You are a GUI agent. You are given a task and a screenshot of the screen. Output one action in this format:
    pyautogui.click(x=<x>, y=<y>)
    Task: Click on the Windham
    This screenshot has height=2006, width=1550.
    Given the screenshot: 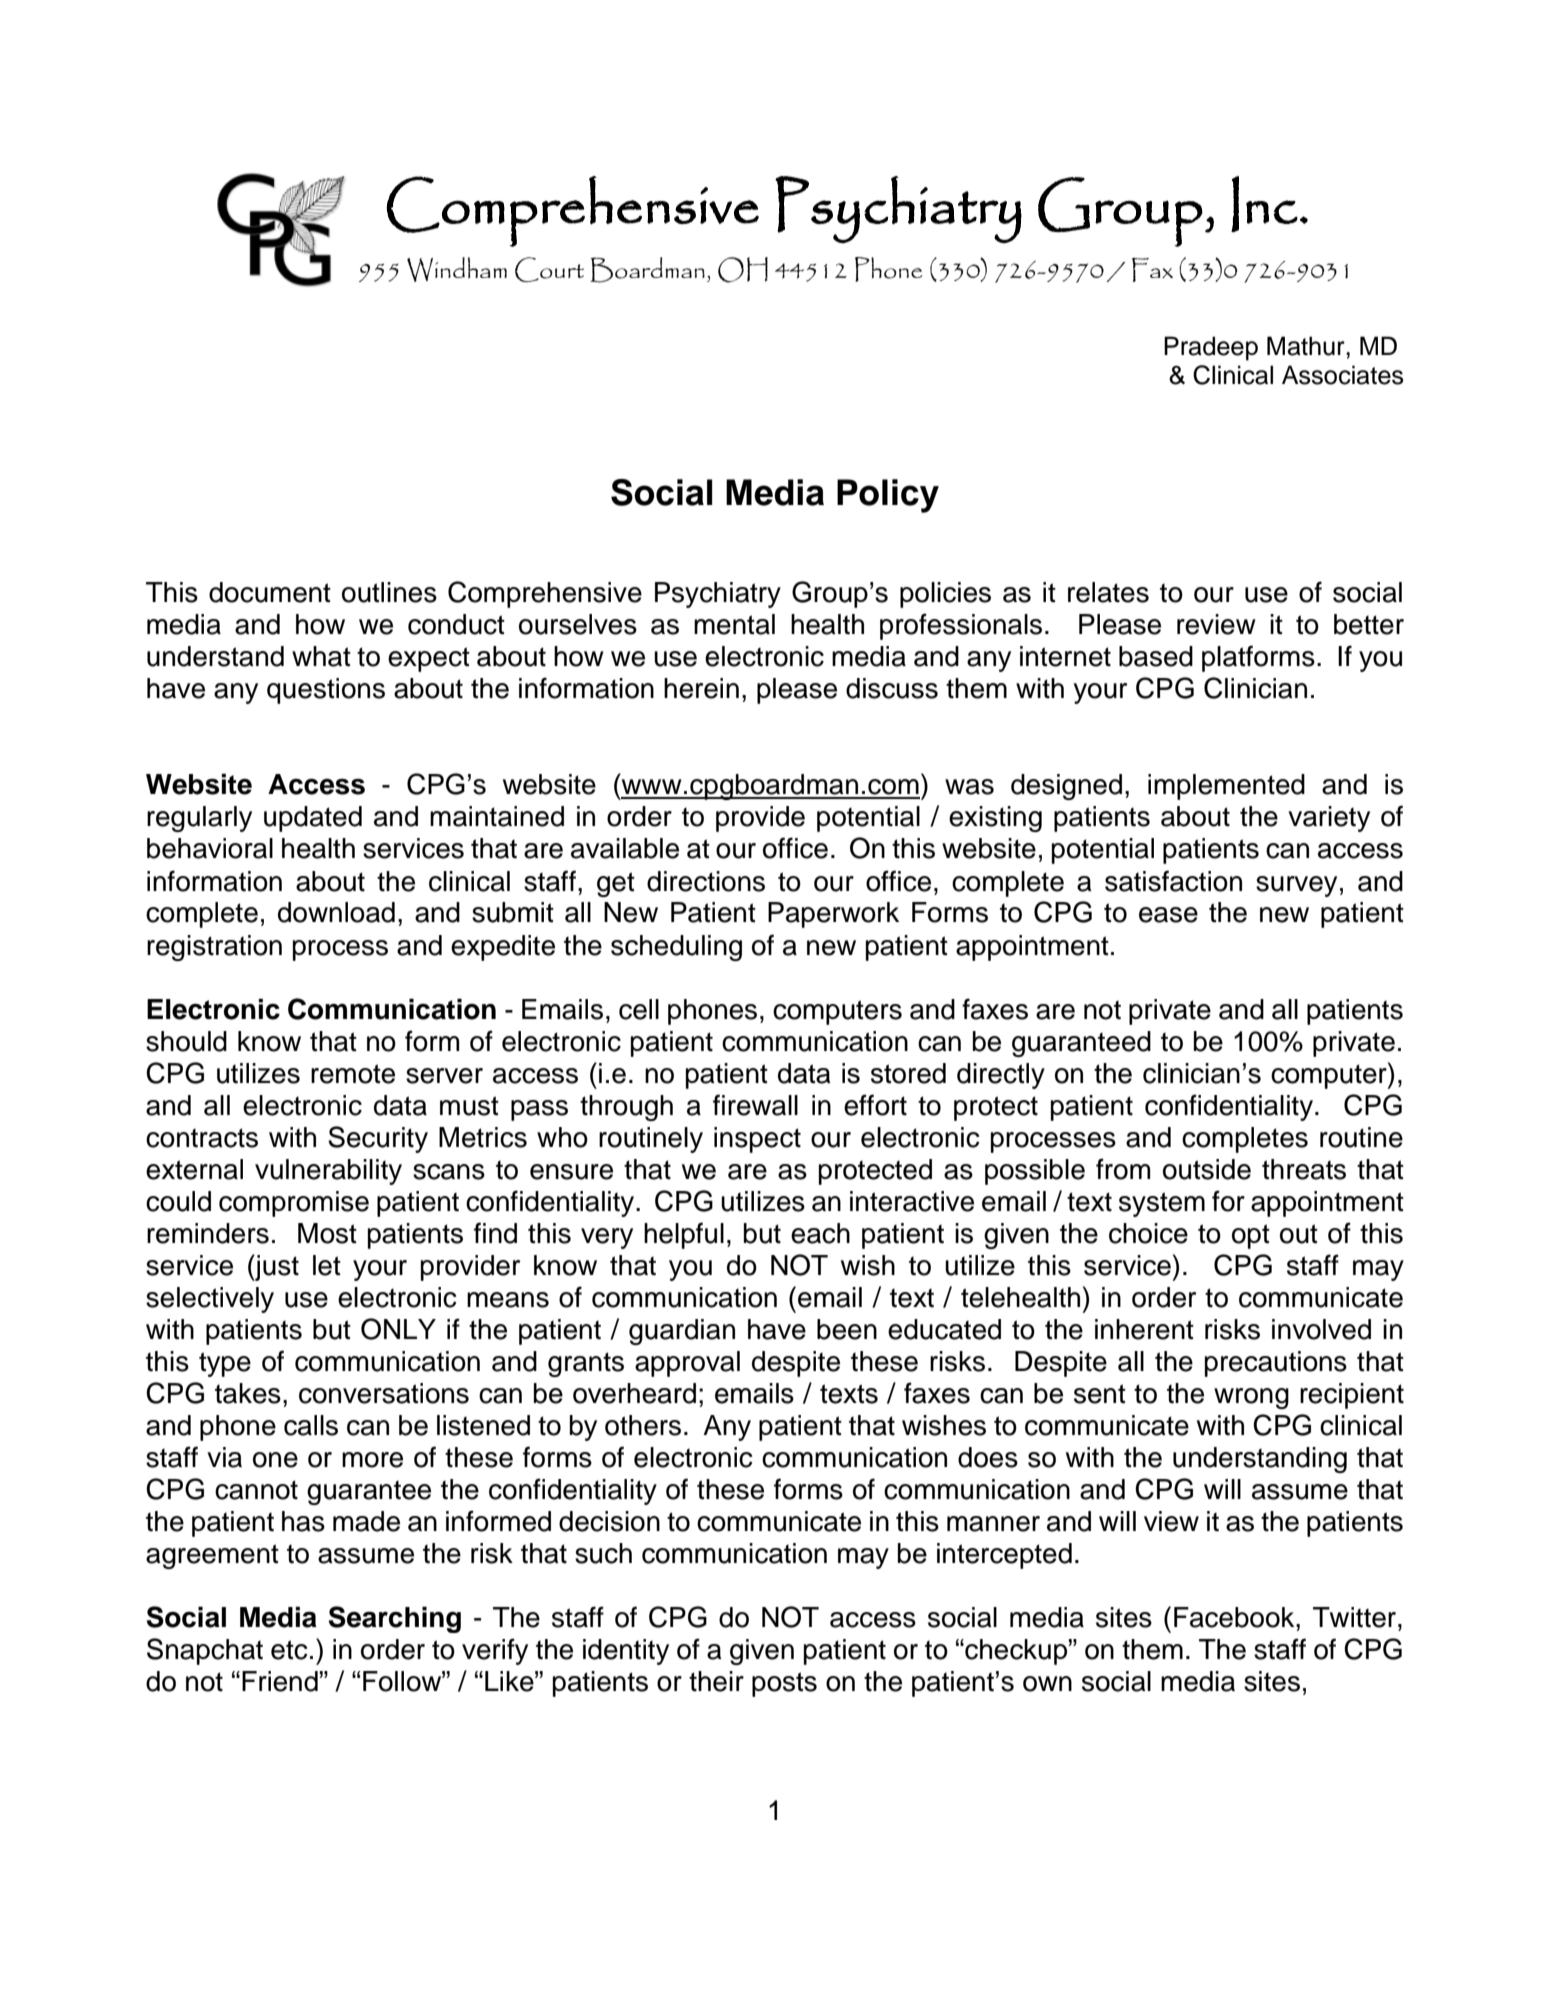 What is the action you would take?
    pyautogui.click(x=457, y=269)
